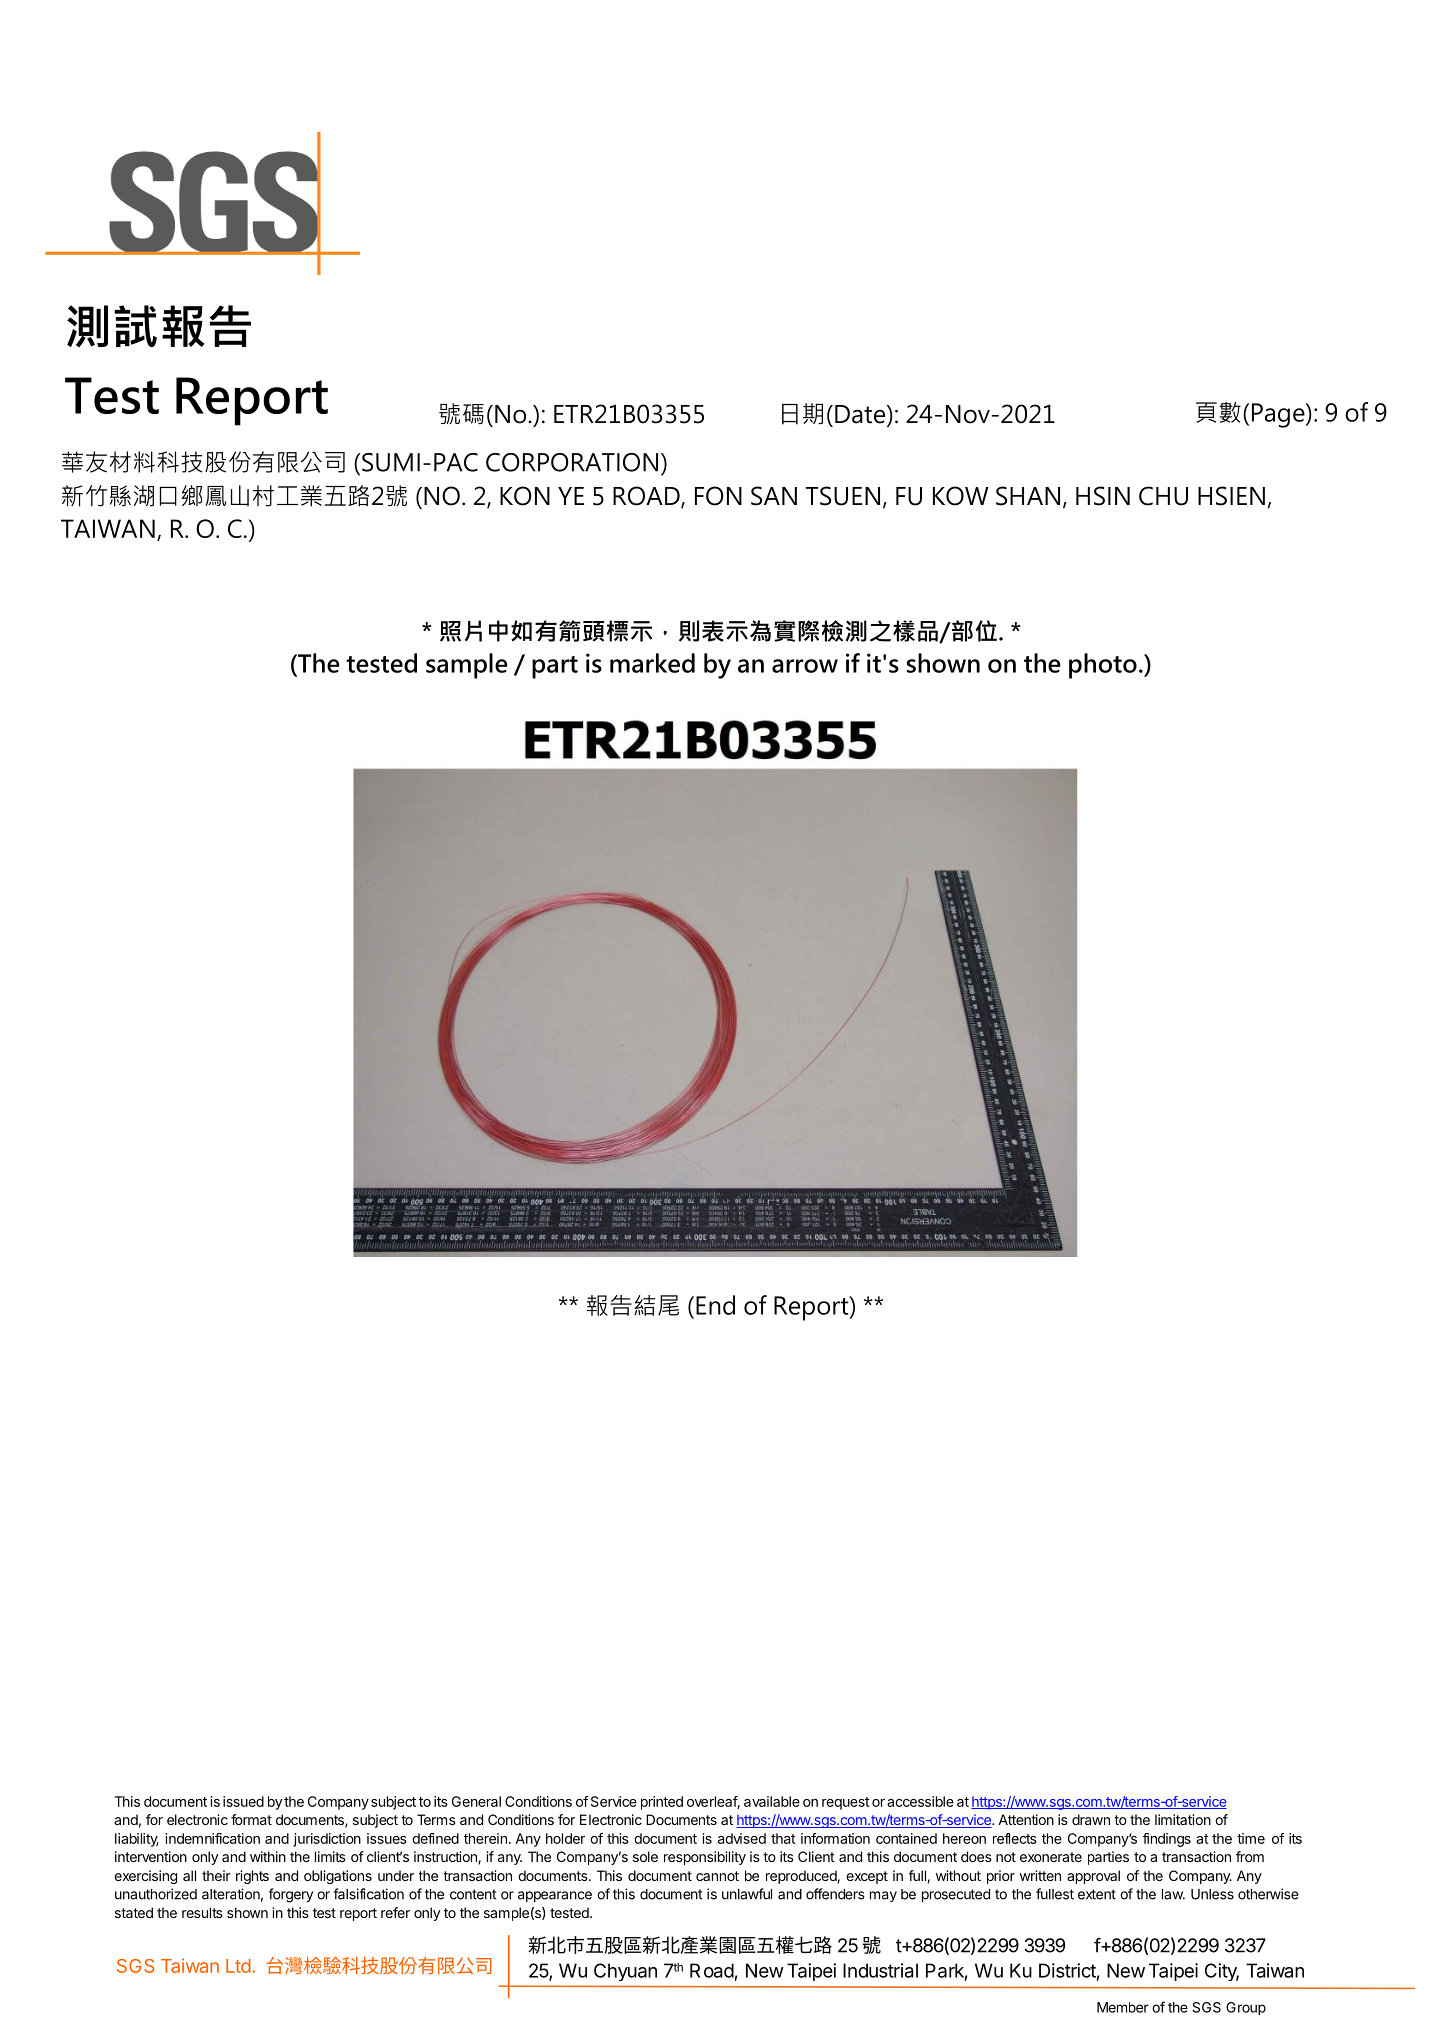 The image size is (1444, 2042). What do you see at coordinates (1163, 496) in the document?
I see `CHU` at bounding box center [1163, 496].
